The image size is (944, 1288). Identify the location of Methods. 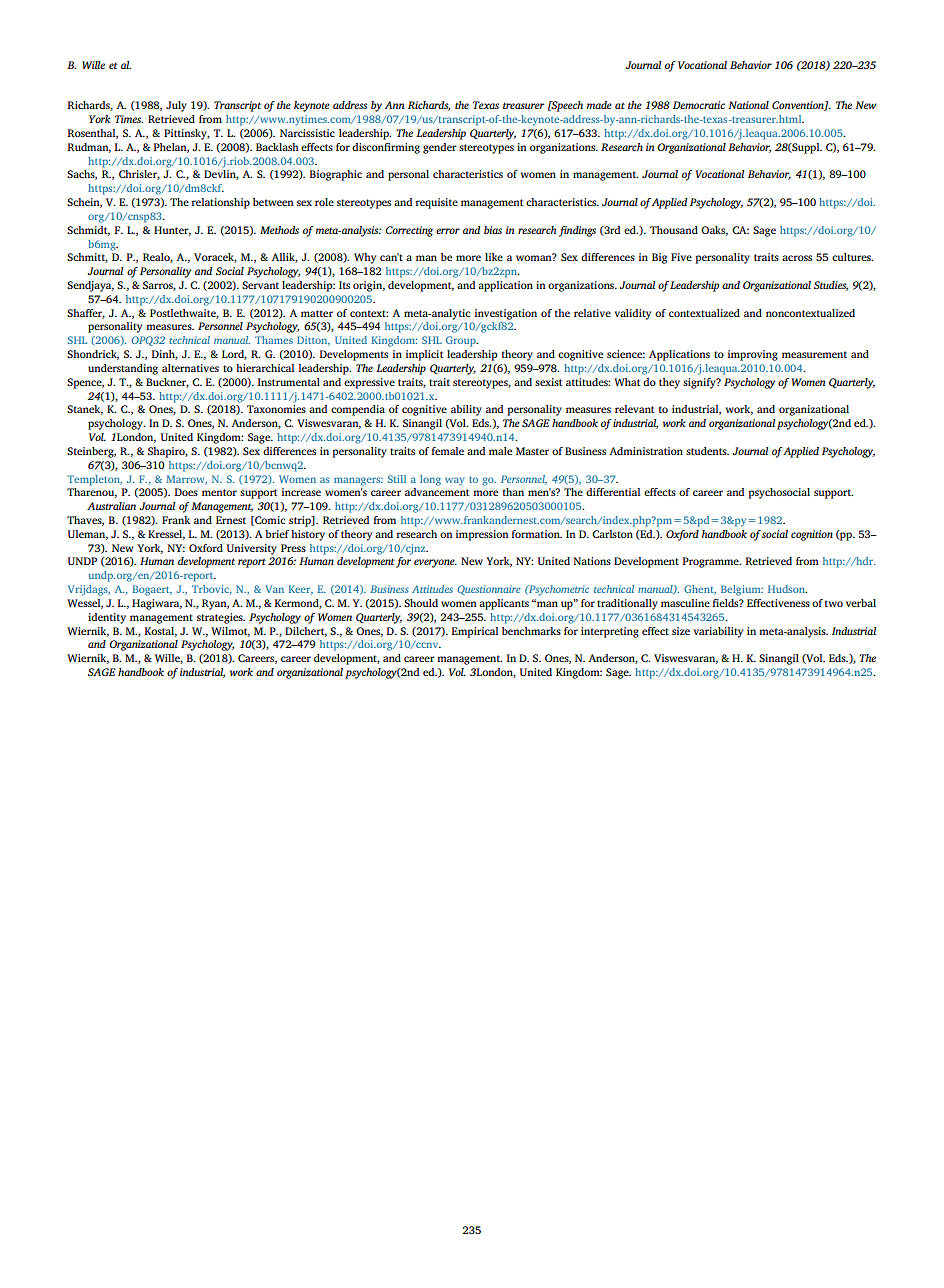
(279, 230).
